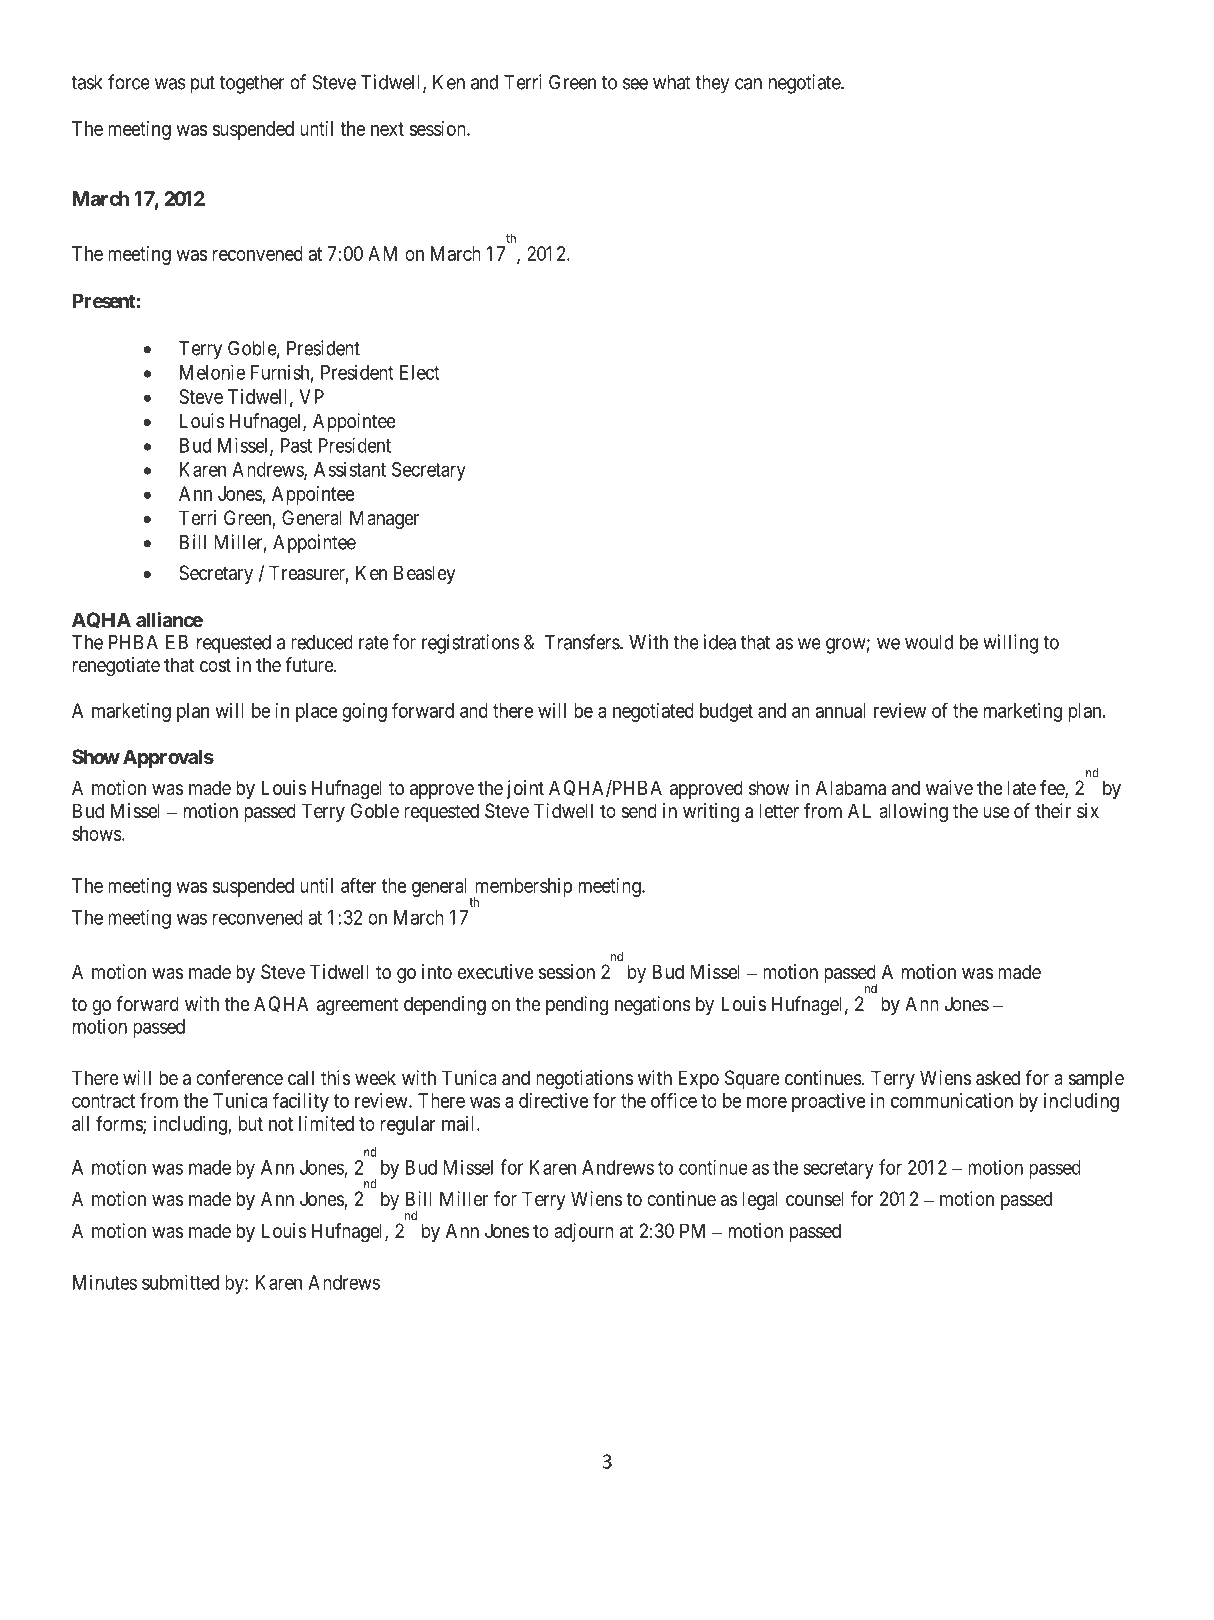 Image resolution: width=1214 pixels, height=1620 pixels. What do you see at coordinates (296, 445) in the screenshot?
I see `Past` at bounding box center [296, 445].
